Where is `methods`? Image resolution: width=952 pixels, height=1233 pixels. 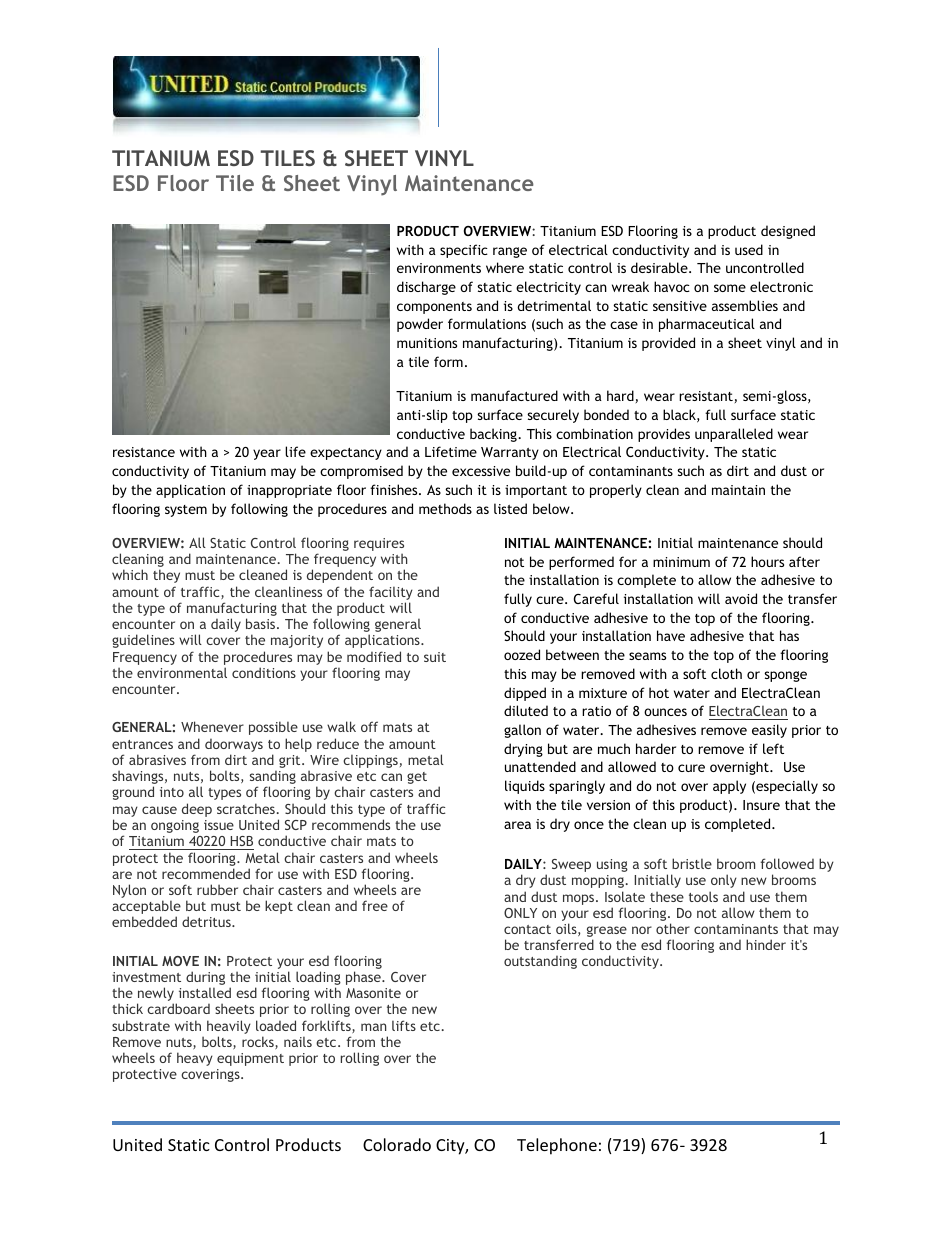
methods is located at coordinates (445, 508).
